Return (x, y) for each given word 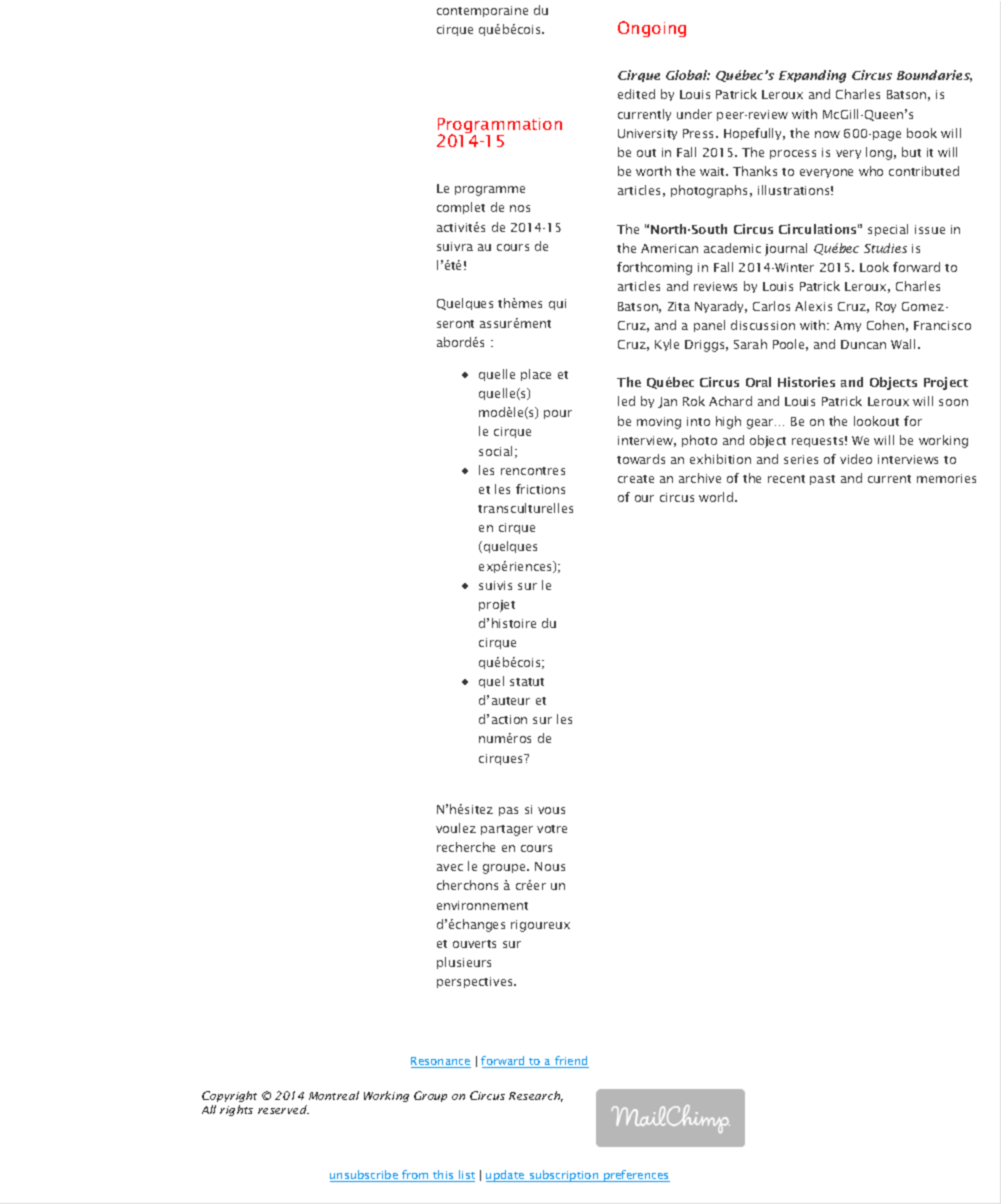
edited (636, 94)
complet (461, 208)
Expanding (812, 76)
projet (497, 606)
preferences (636, 1176)
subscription (564, 1176)
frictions (540, 489)
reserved (283, 1109)
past (822, 480)
